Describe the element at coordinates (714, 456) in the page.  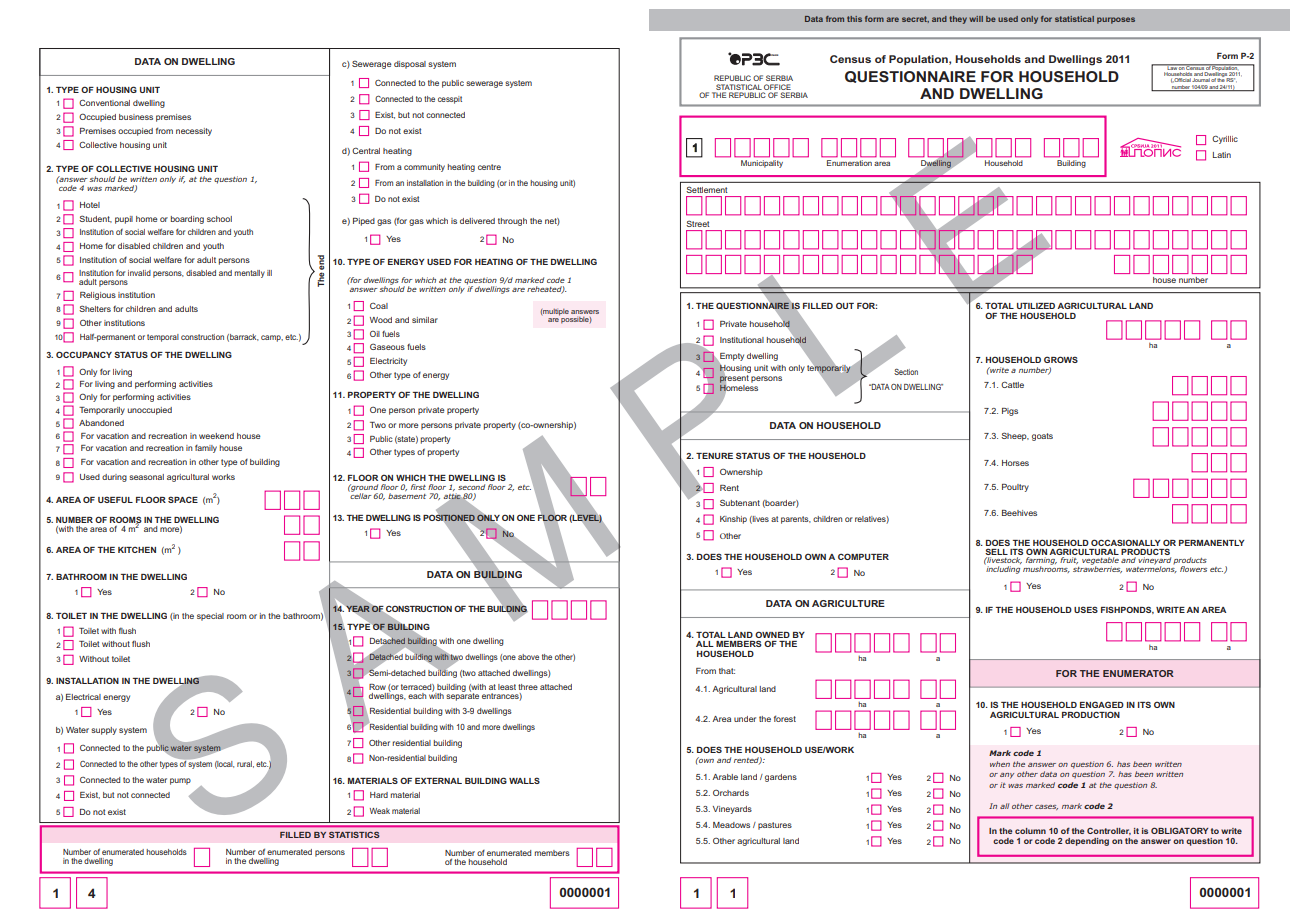
I see `TENURE` at that location.
